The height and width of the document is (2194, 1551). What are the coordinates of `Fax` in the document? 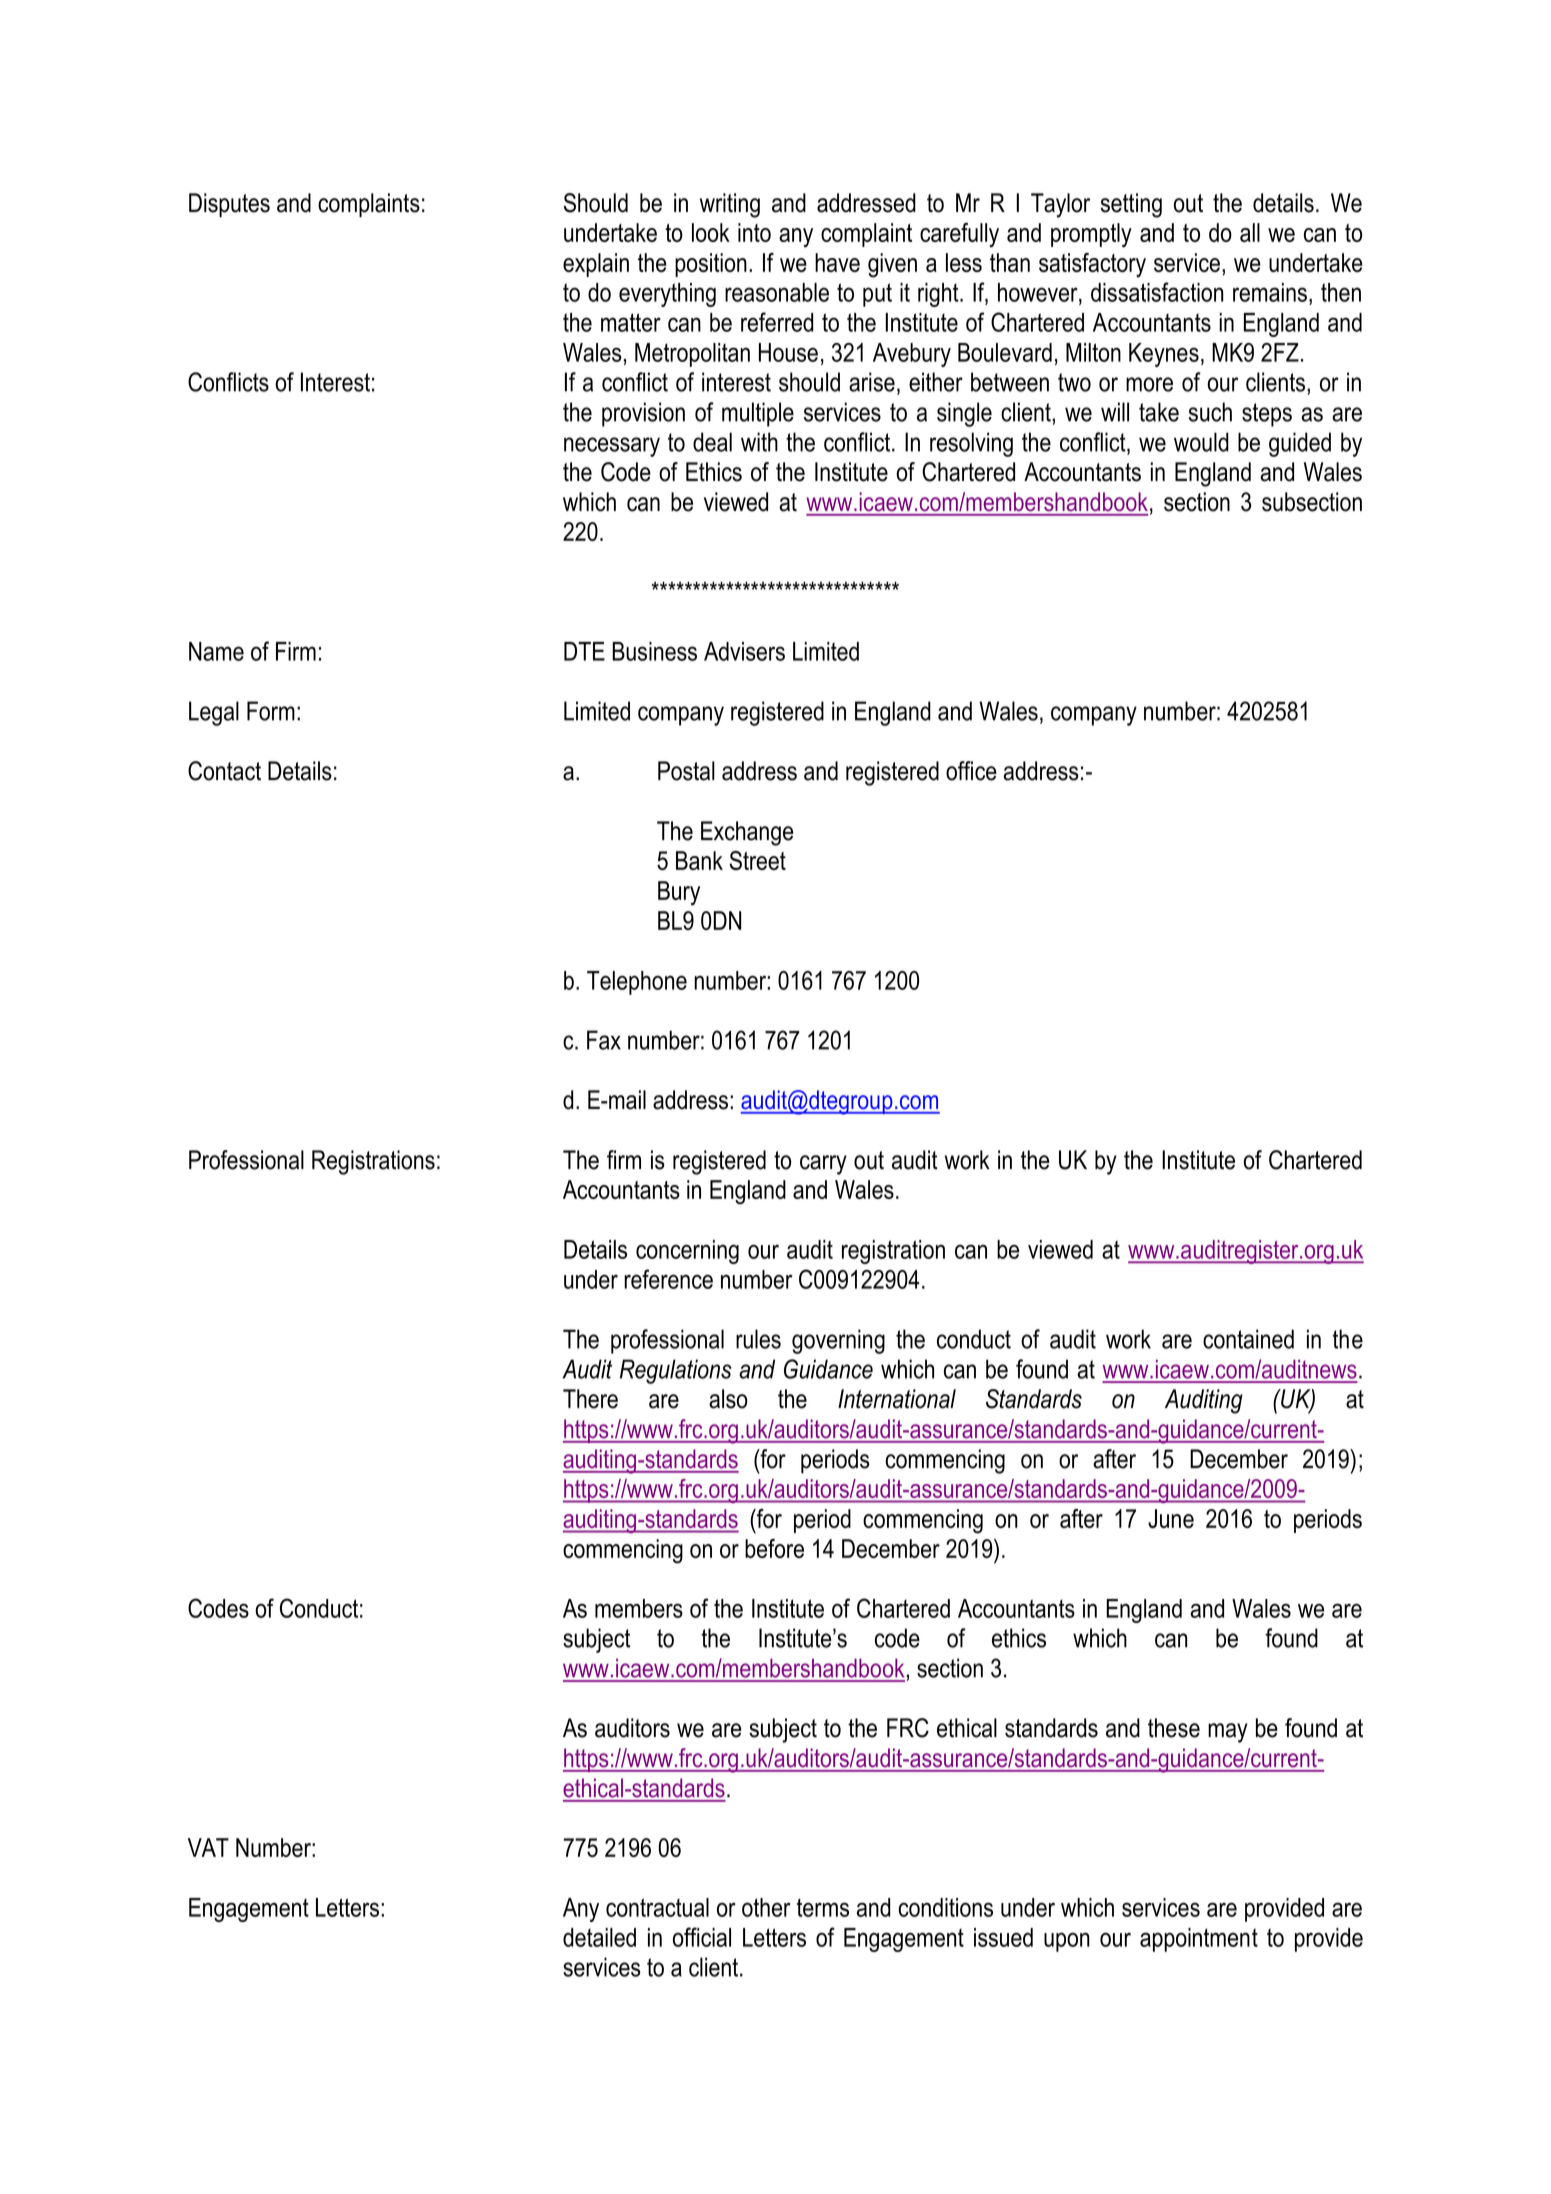 It's located at (604, 1040).
